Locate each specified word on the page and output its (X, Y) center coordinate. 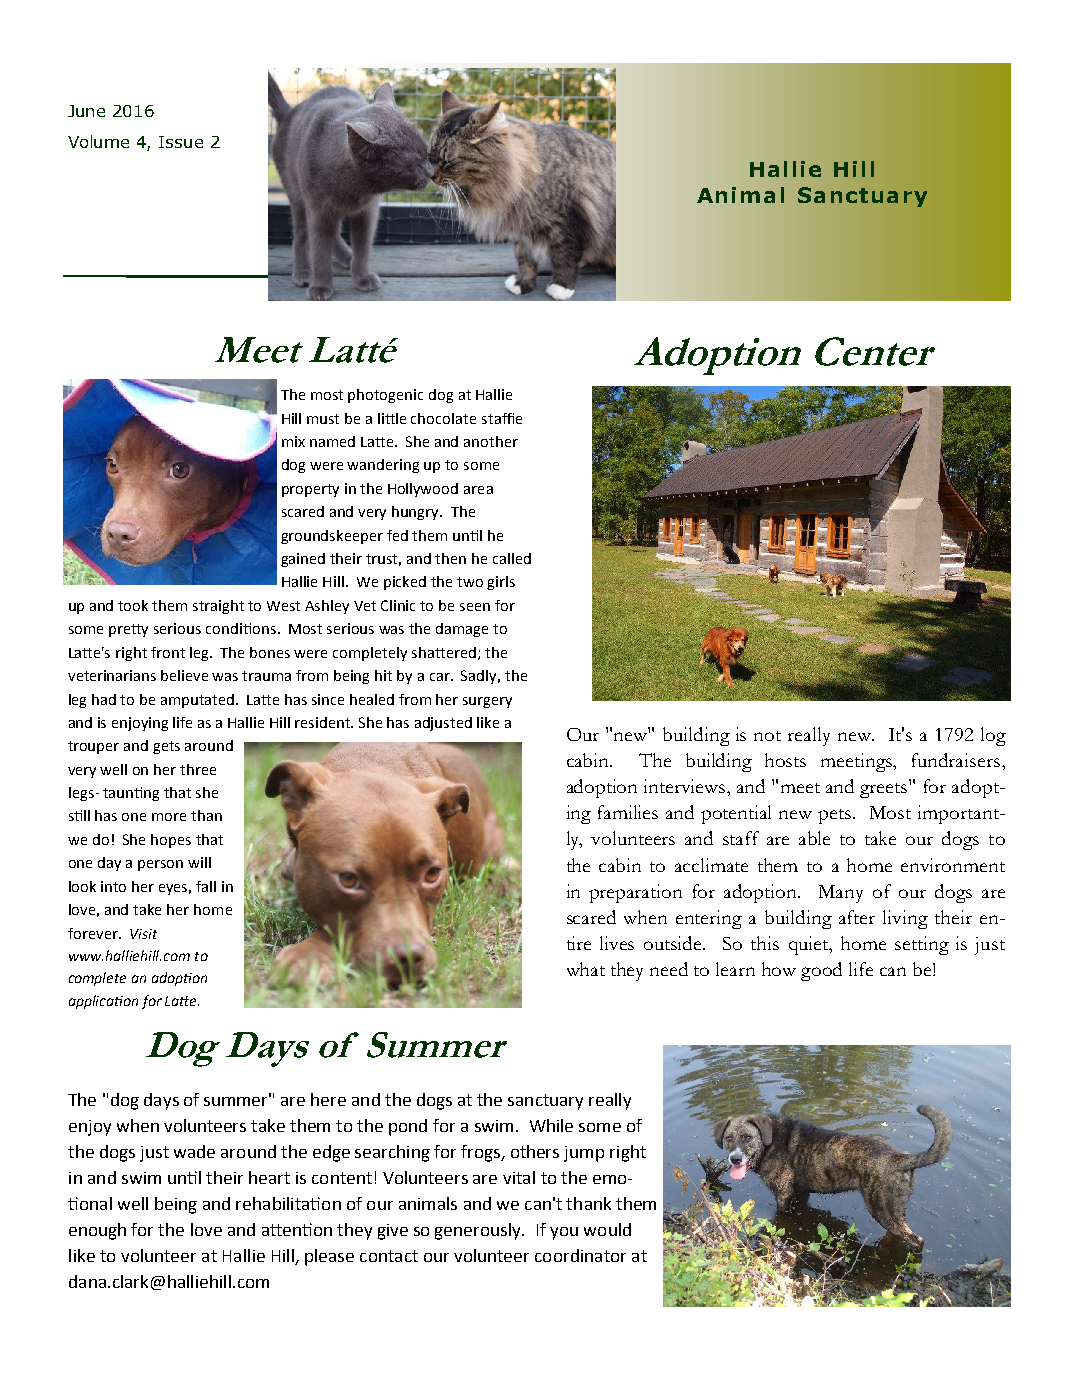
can (893, 971)
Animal (740, 195)
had (104, 699)
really (809, 736)
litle (392, 418)
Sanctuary (862, 197)
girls (501, 583)
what (586, 969)
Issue (181, 142)
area (478, 490)
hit (383, 675)
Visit (143, 934)
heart (269, 1177)
